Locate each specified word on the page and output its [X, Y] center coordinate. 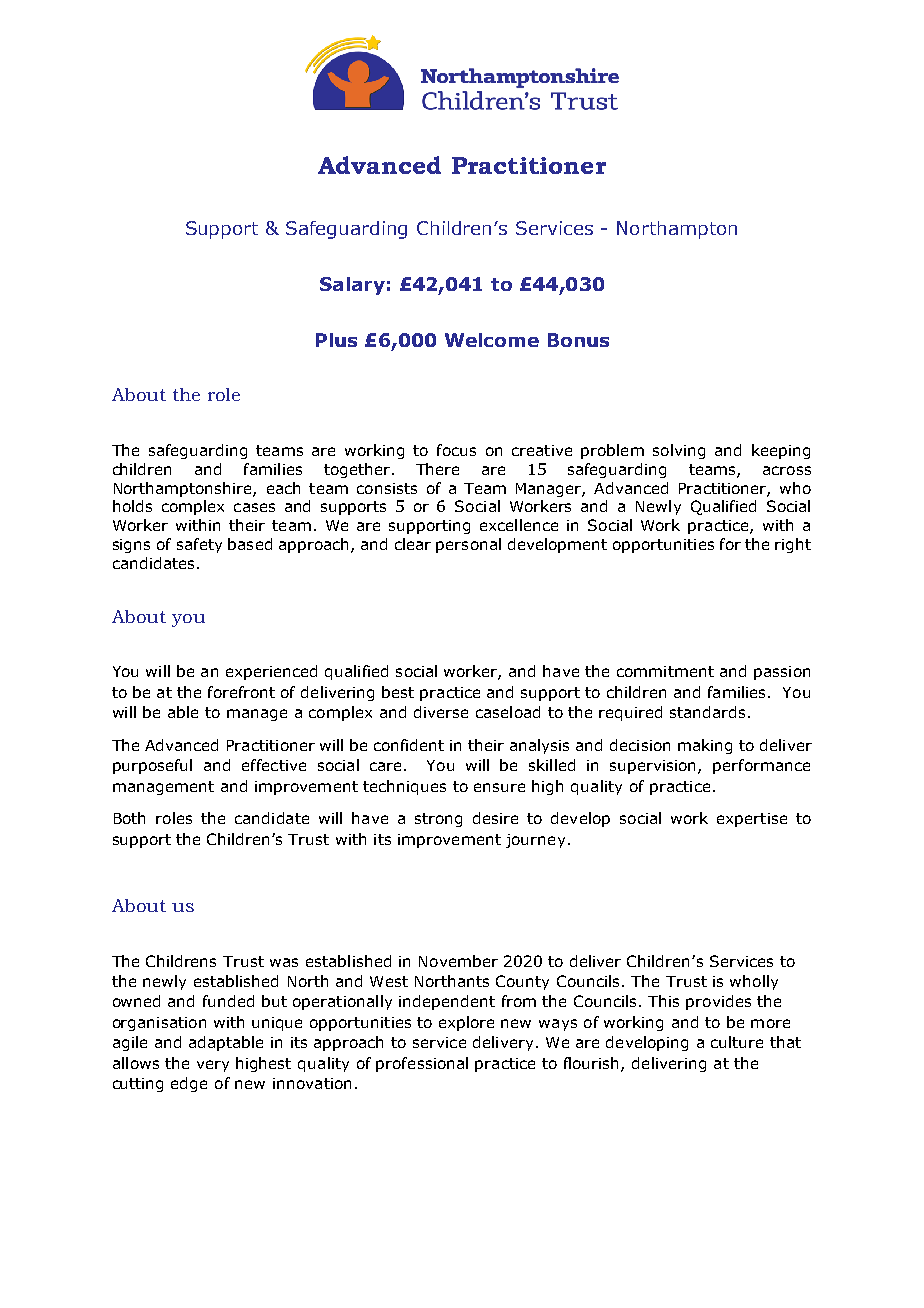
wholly [754, 982]
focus [456, 450]
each [283, 488]
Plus [336, 340]
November [458, 961]
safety [199, 545]
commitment [665, 671]
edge [189, 1084]
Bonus [578, 340]
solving [679, 451]
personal [468, 545]
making [705, 746]
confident [409, 745]
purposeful [152, 766]
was [284, 962]
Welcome [492, 340]
